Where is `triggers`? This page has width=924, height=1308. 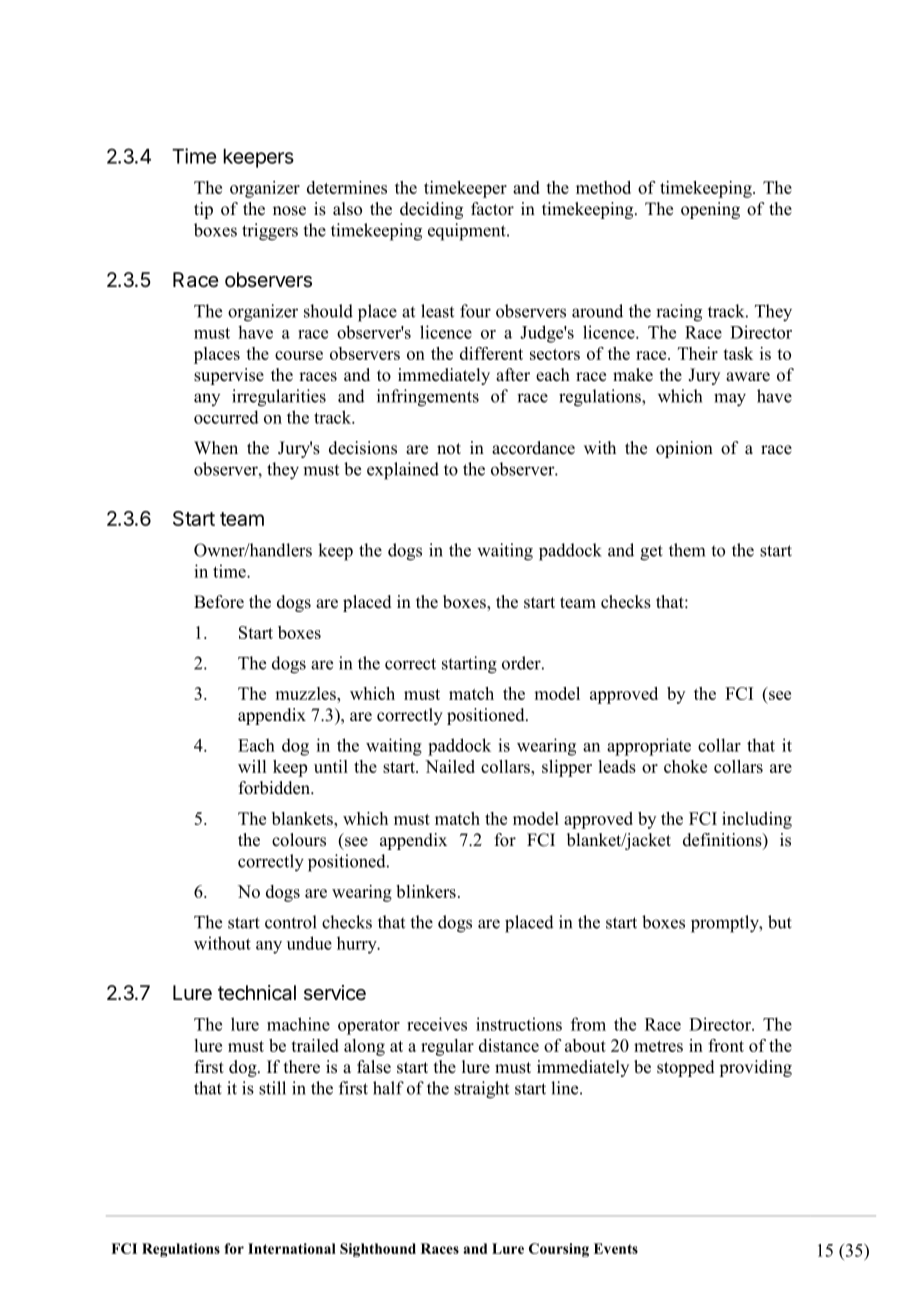 triggers is located at coordinates (270, 232).
